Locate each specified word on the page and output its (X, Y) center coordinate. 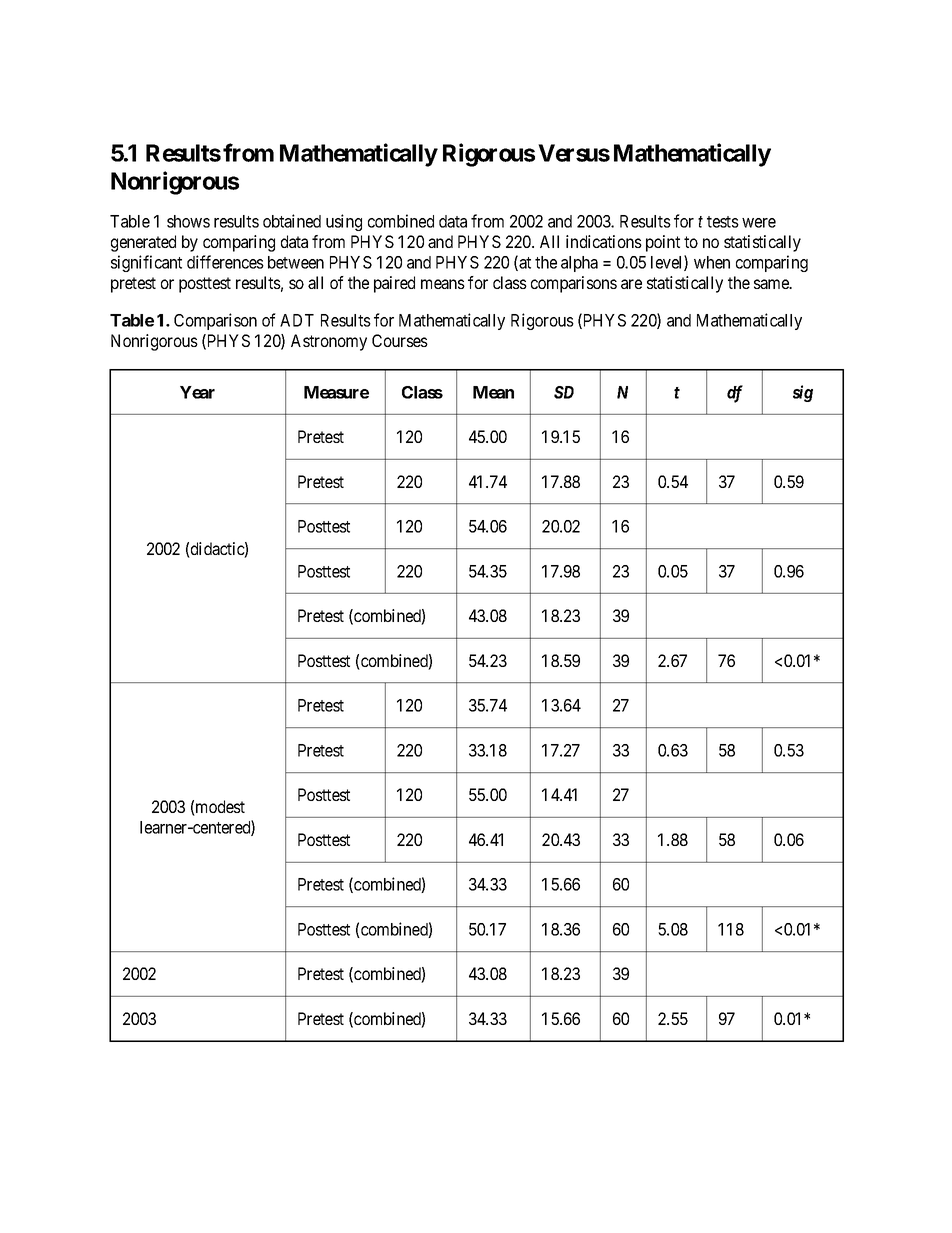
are (631, 284)
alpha (579, 264)
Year (197, 392)
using (344, 222)
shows (188, 221)
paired (394, 284)
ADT (297, 320)
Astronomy (329, 342)
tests (723, 222)
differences (225, 262)
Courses (400, 340)
